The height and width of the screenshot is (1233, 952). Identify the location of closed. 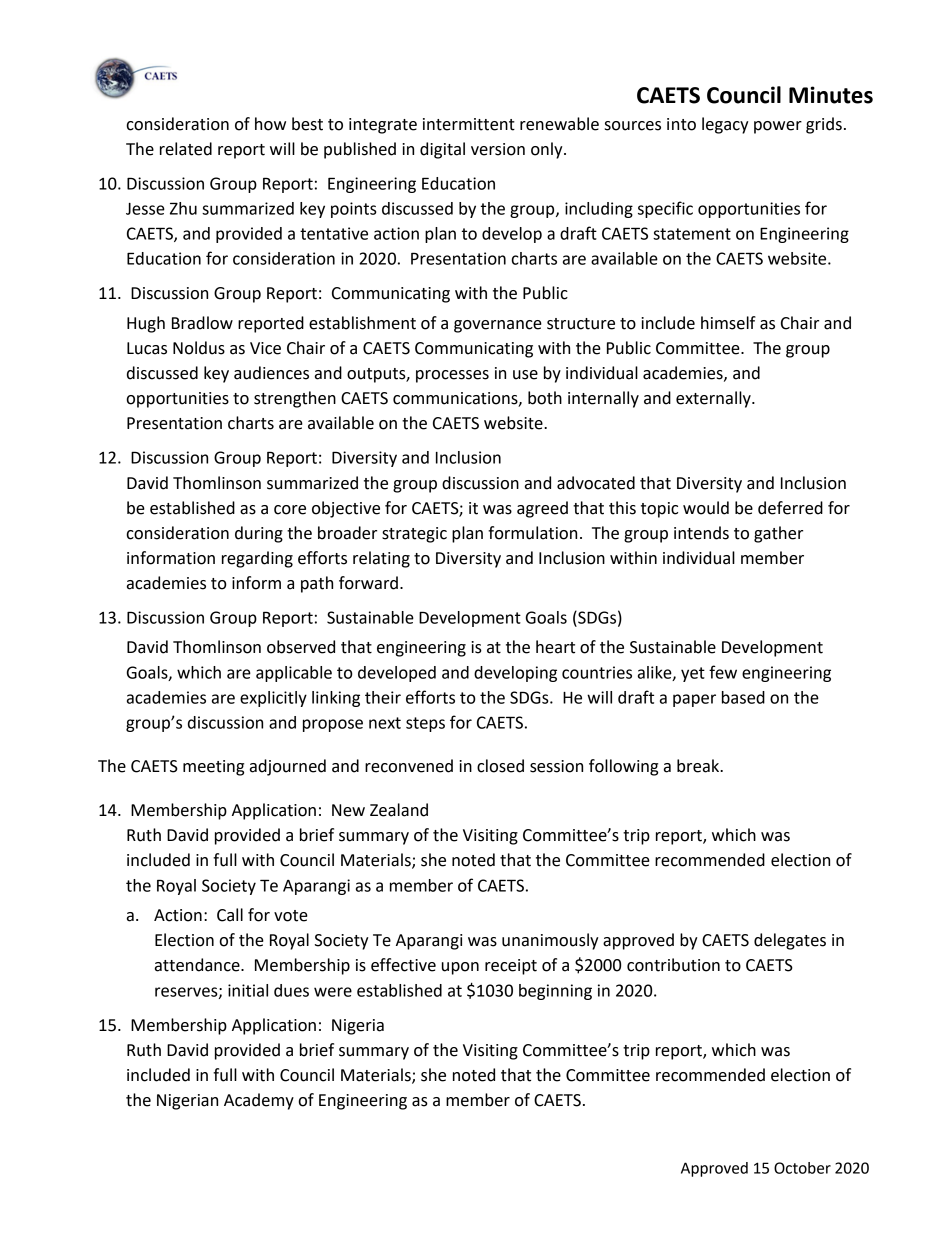
(500, 766).
